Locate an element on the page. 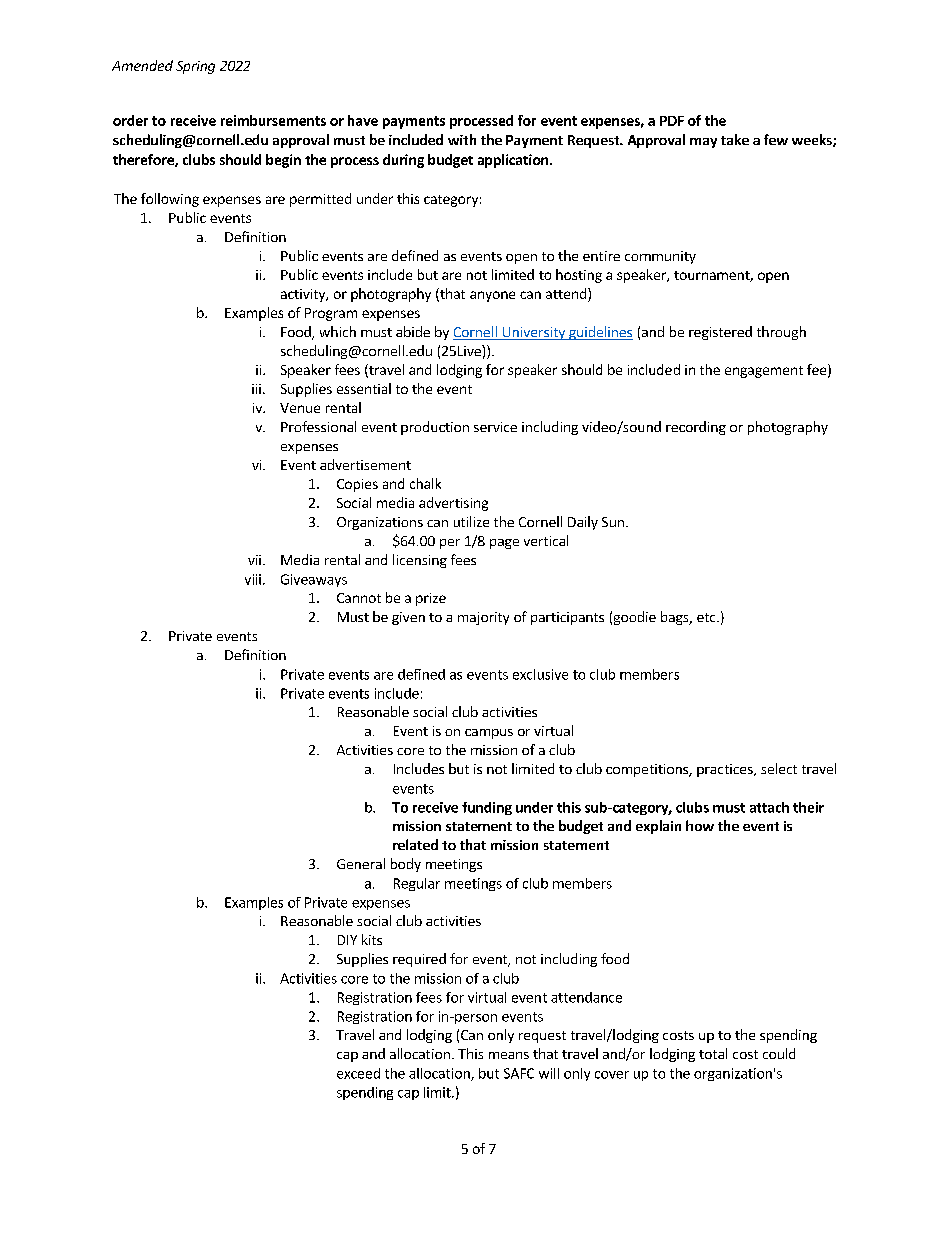 The image size is (952, 1233). page is located at coordinates (504, 544).
